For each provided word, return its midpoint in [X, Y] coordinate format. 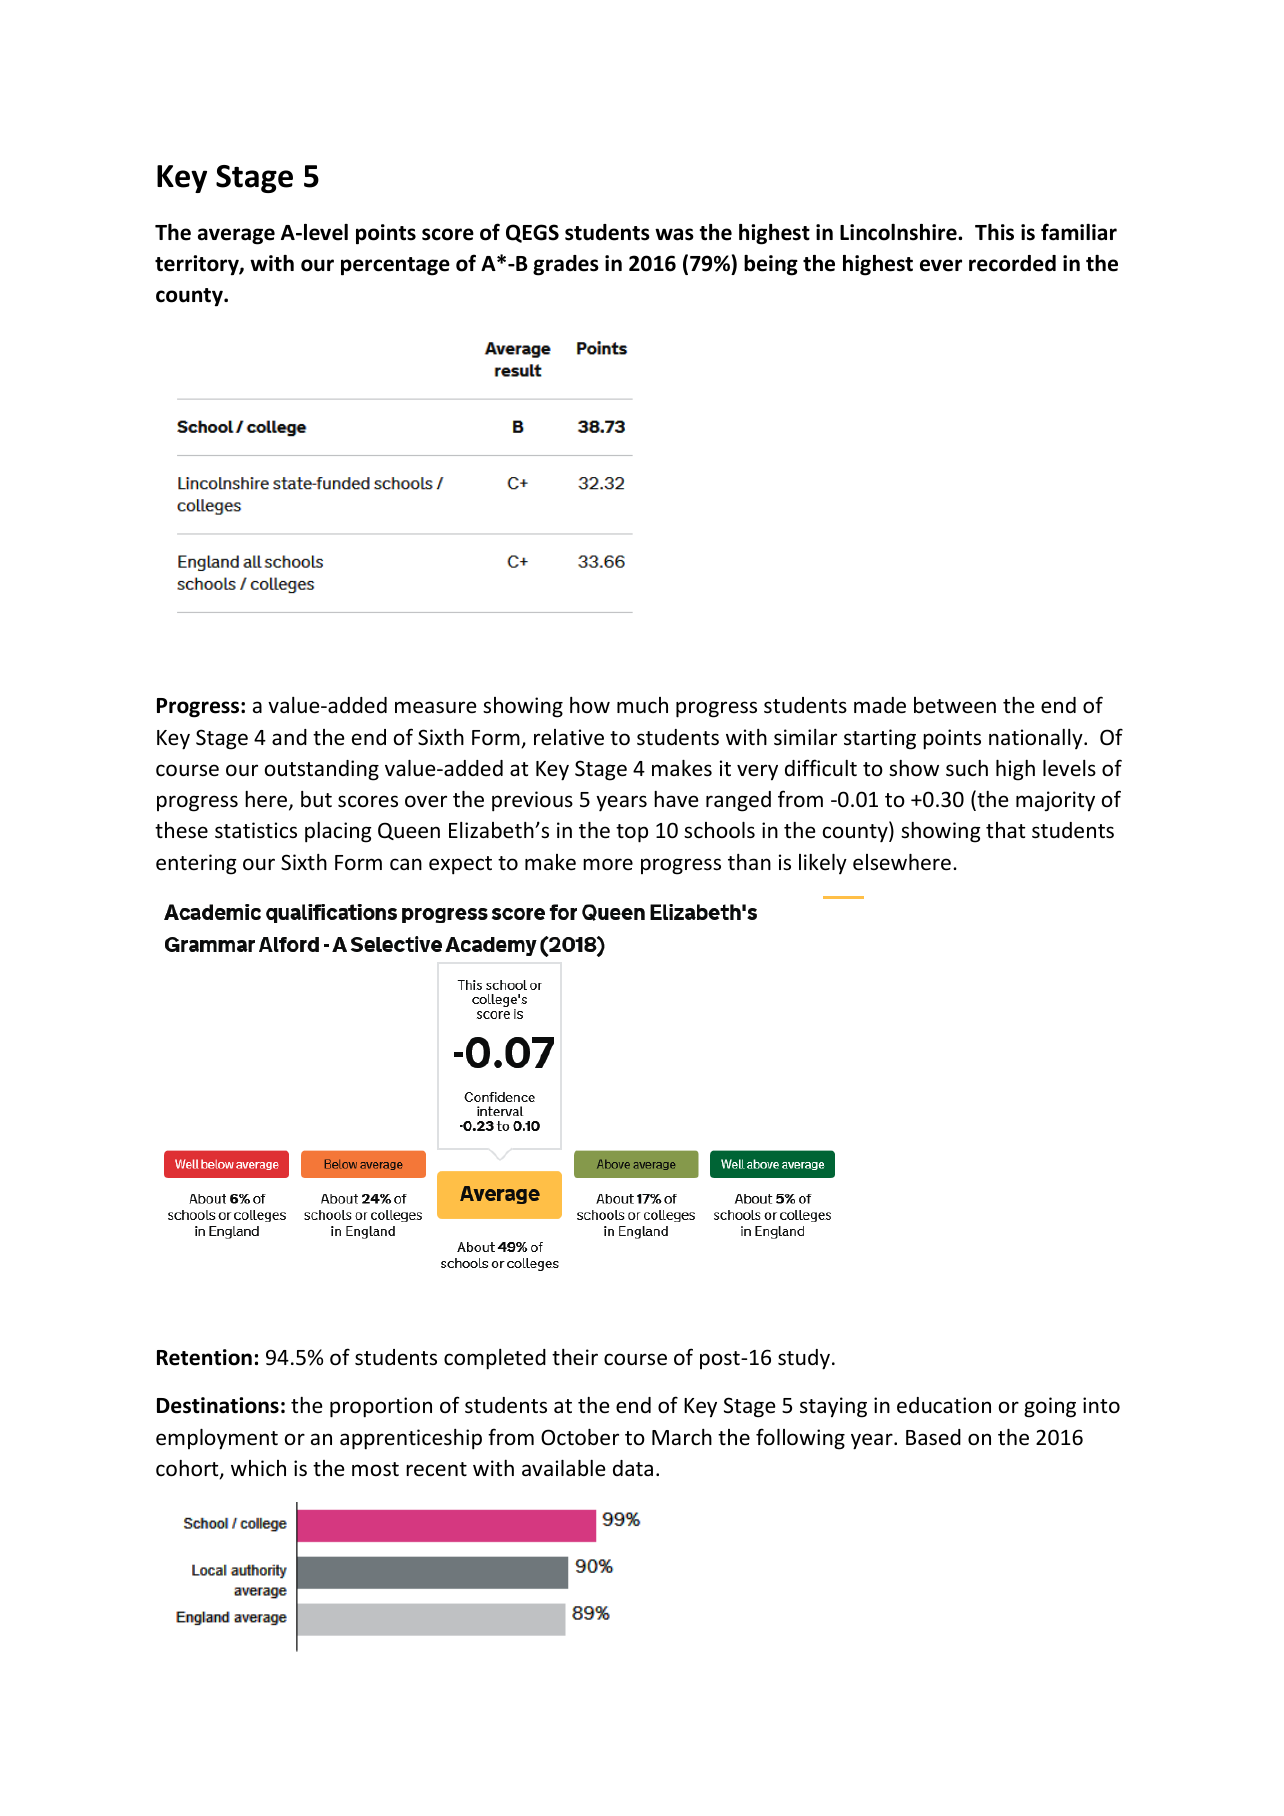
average [236, 236]
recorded [1012, 263]
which [258, 1468]
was [674, 234]
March [682, 1437]
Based [933, 1437]
